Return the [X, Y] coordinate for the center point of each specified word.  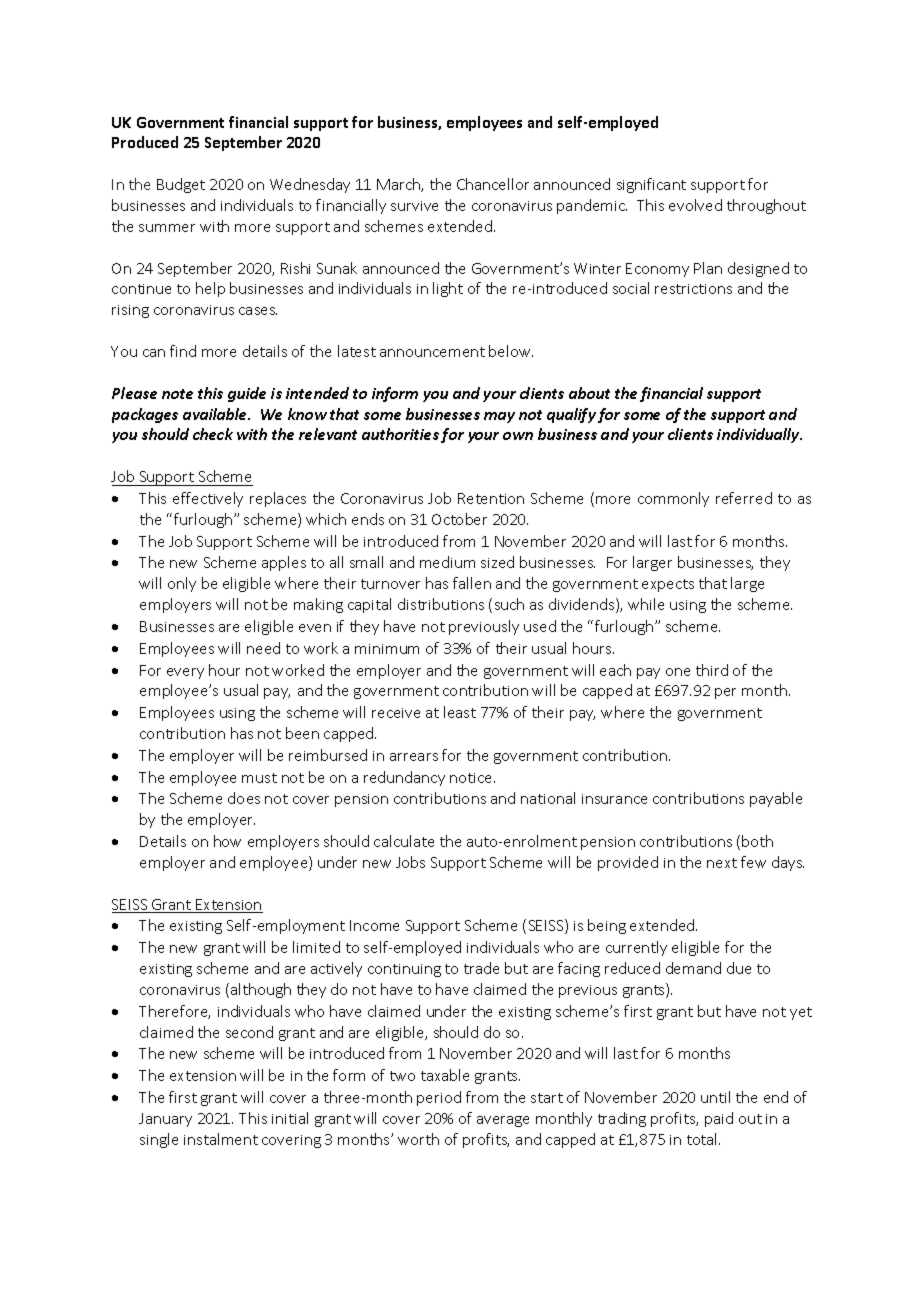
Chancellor [493, 184]
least [460, 712]
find [183, 351]
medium [447, 562]
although [261, 990]
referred [744, 498]
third [712, 670]
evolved [695, 205]
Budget [181, 185]
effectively [208, 499]
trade [481, 968]
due [739, 968]
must [259, 778]
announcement [432, 352]
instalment [221, 1139]
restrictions [693, 289]
